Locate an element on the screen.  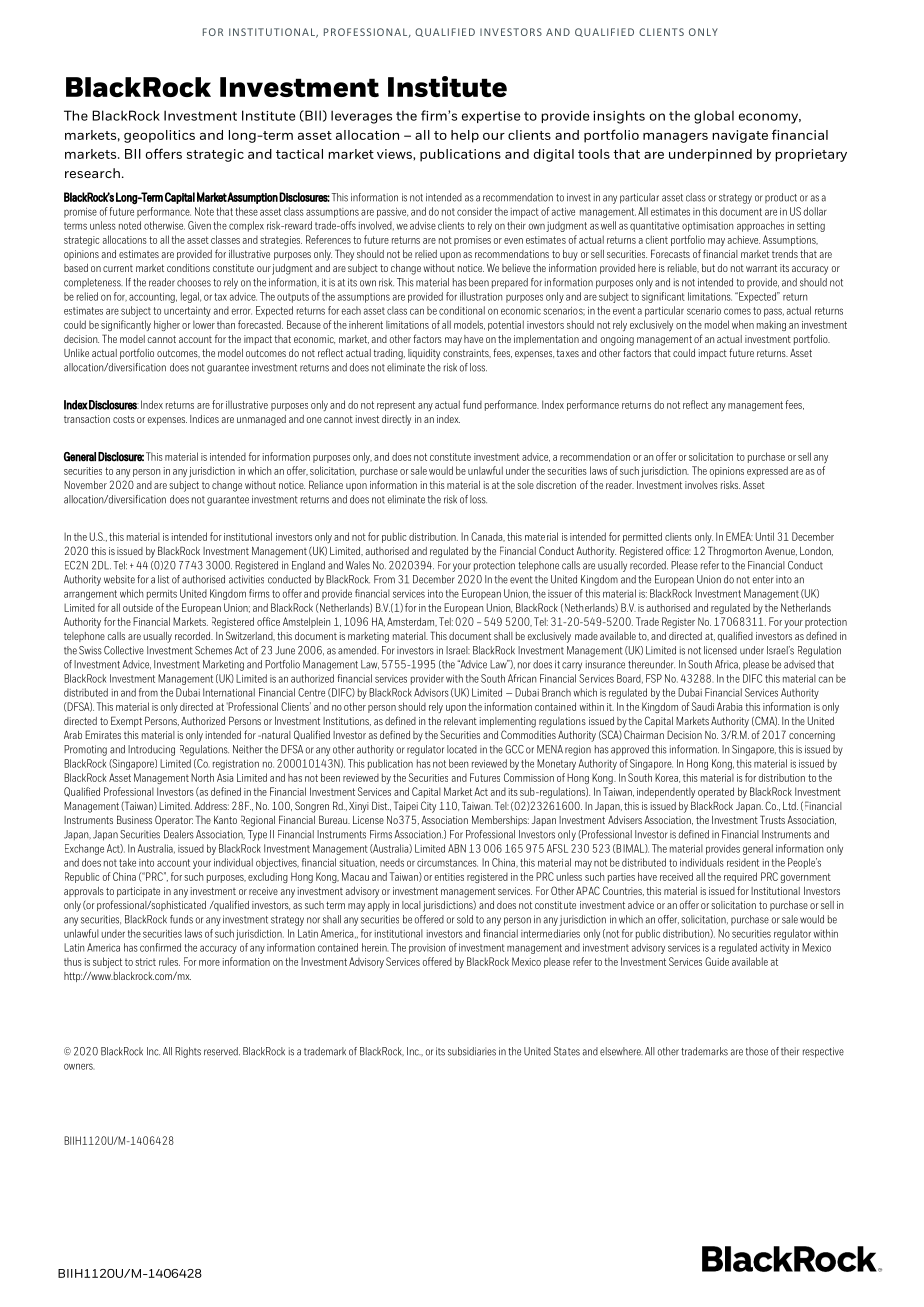
Amsterdam is located at coordinates (412, 622).
